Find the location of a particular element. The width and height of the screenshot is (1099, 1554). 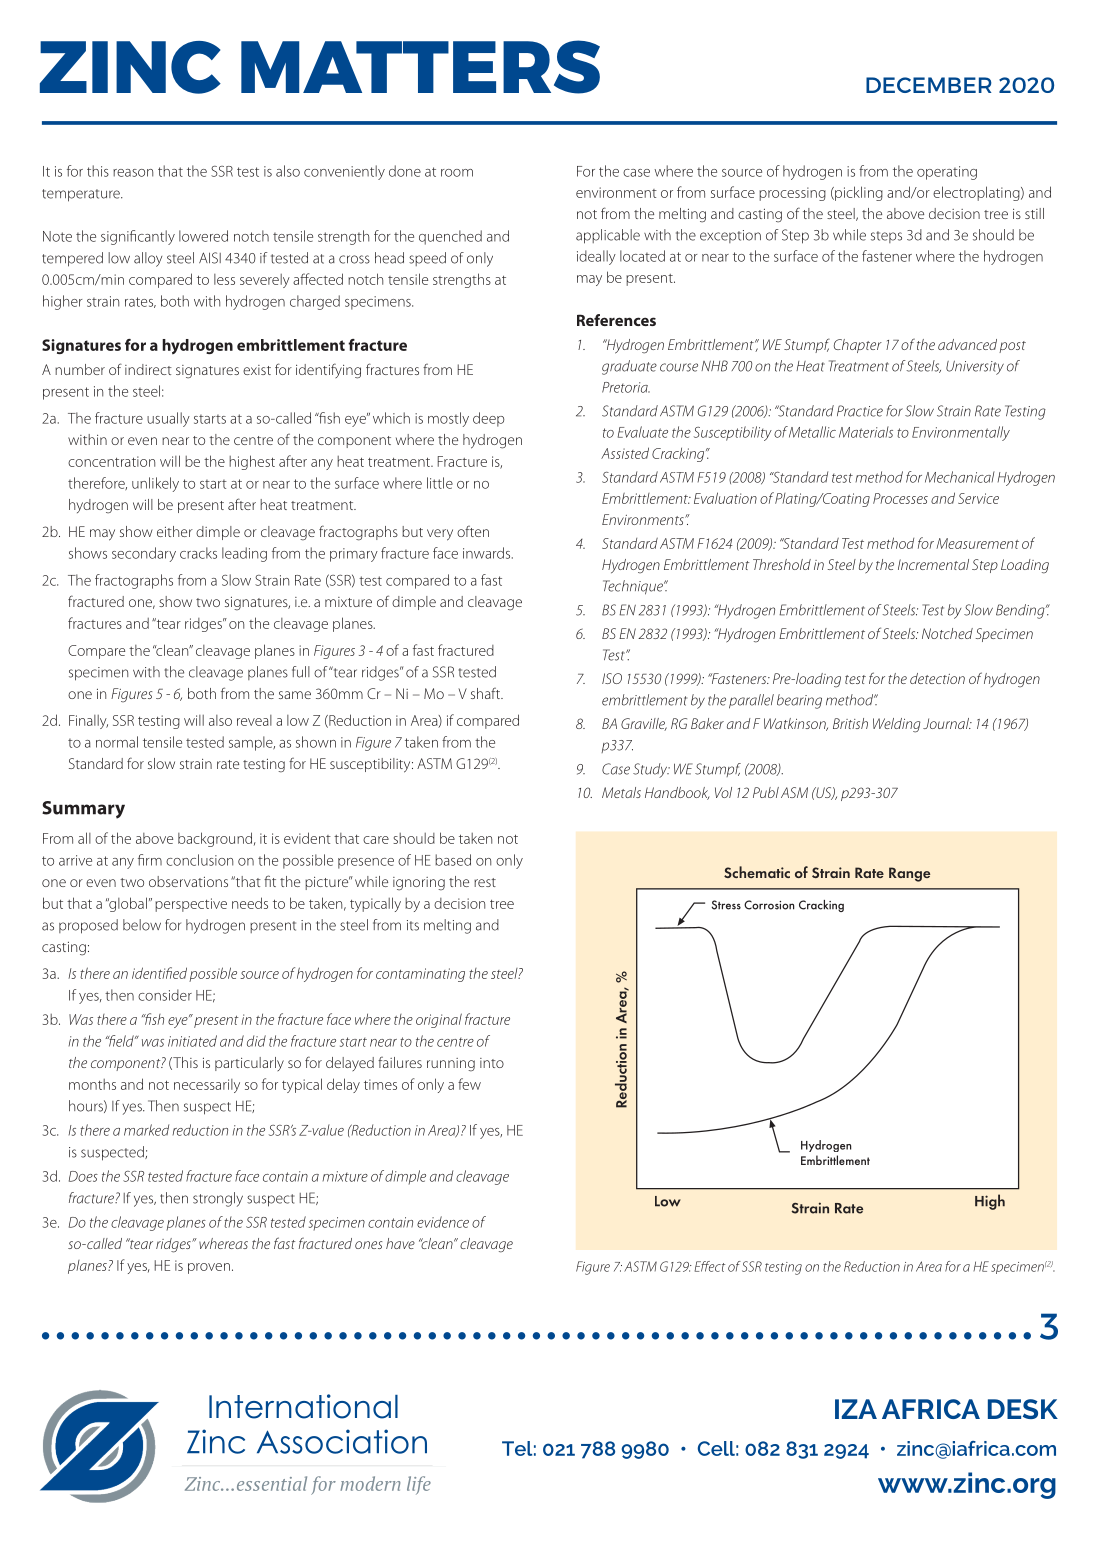

room is located at coordinates (457, 173).
